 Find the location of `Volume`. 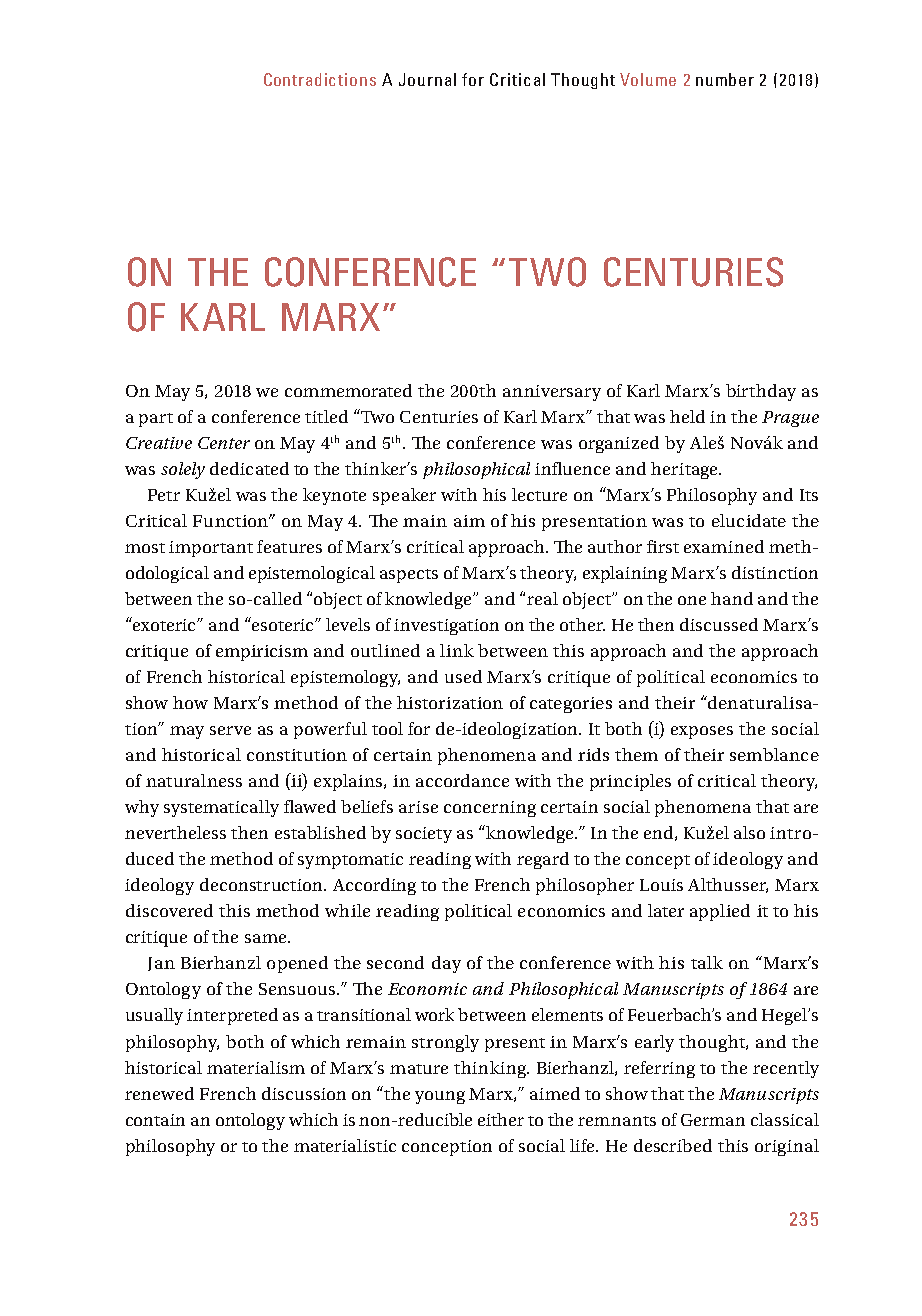

Volume is located at coordinates (648, 79).
